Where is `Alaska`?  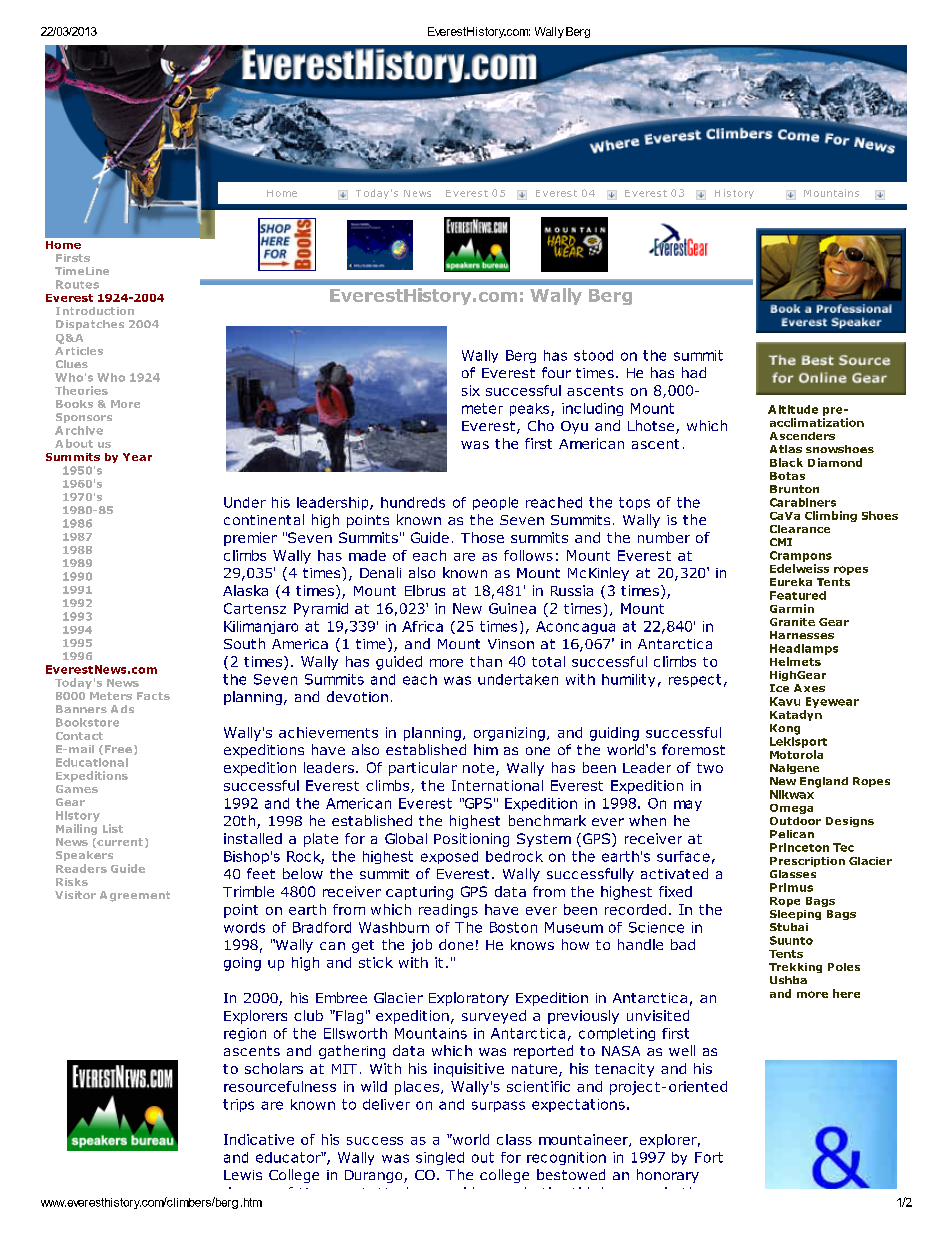 Alaska is located at coordinates (245, 590).
